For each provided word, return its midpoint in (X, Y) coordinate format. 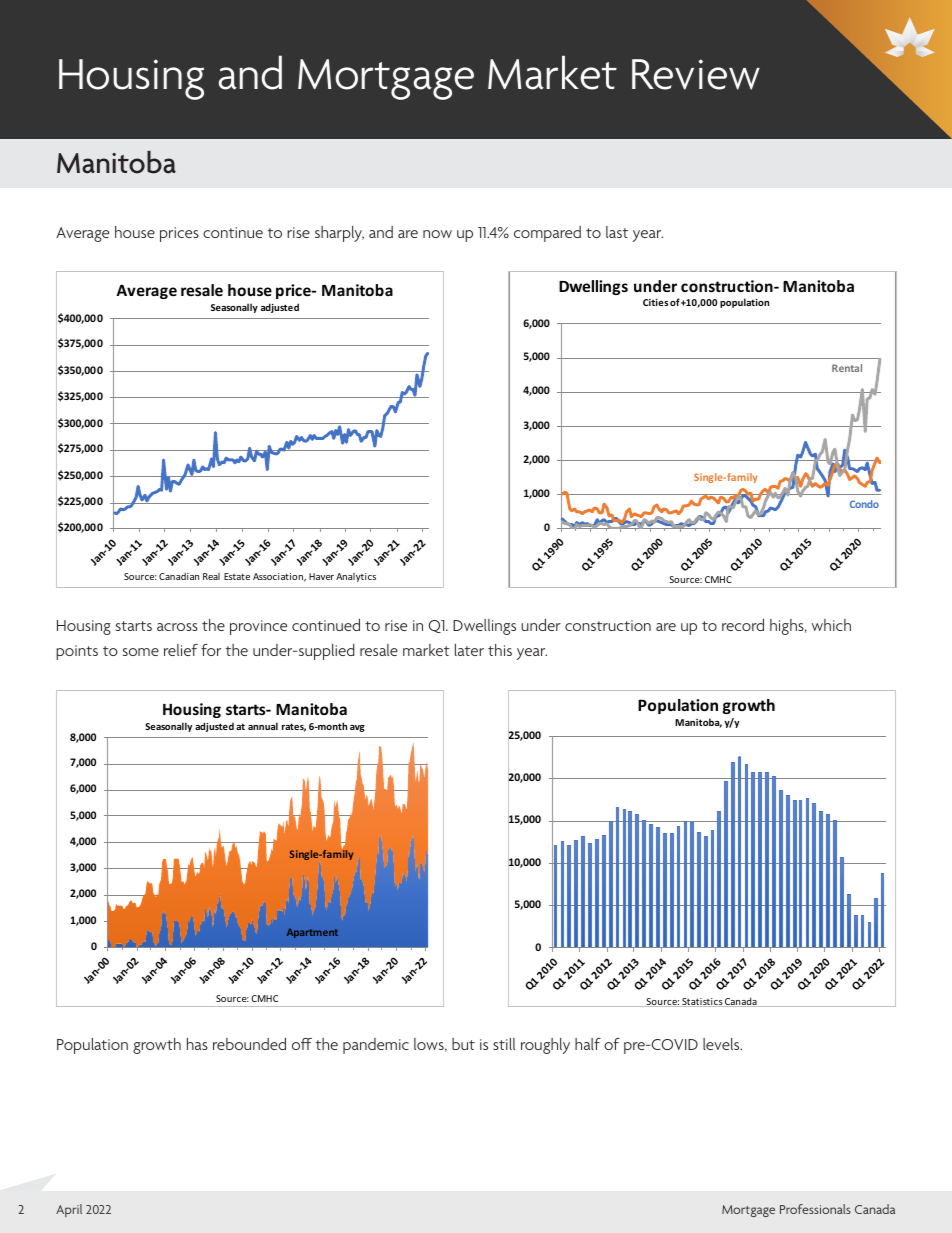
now (437, 234)
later (469, 650)
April (69, 1210)
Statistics (702, 1002)
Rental (847, 368)
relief (181, 650)
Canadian (179, 576)
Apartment (312, 933)
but (463, 1044)
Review (696, 74)
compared (547, 234)
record (743, 625)
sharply (339, 234)
